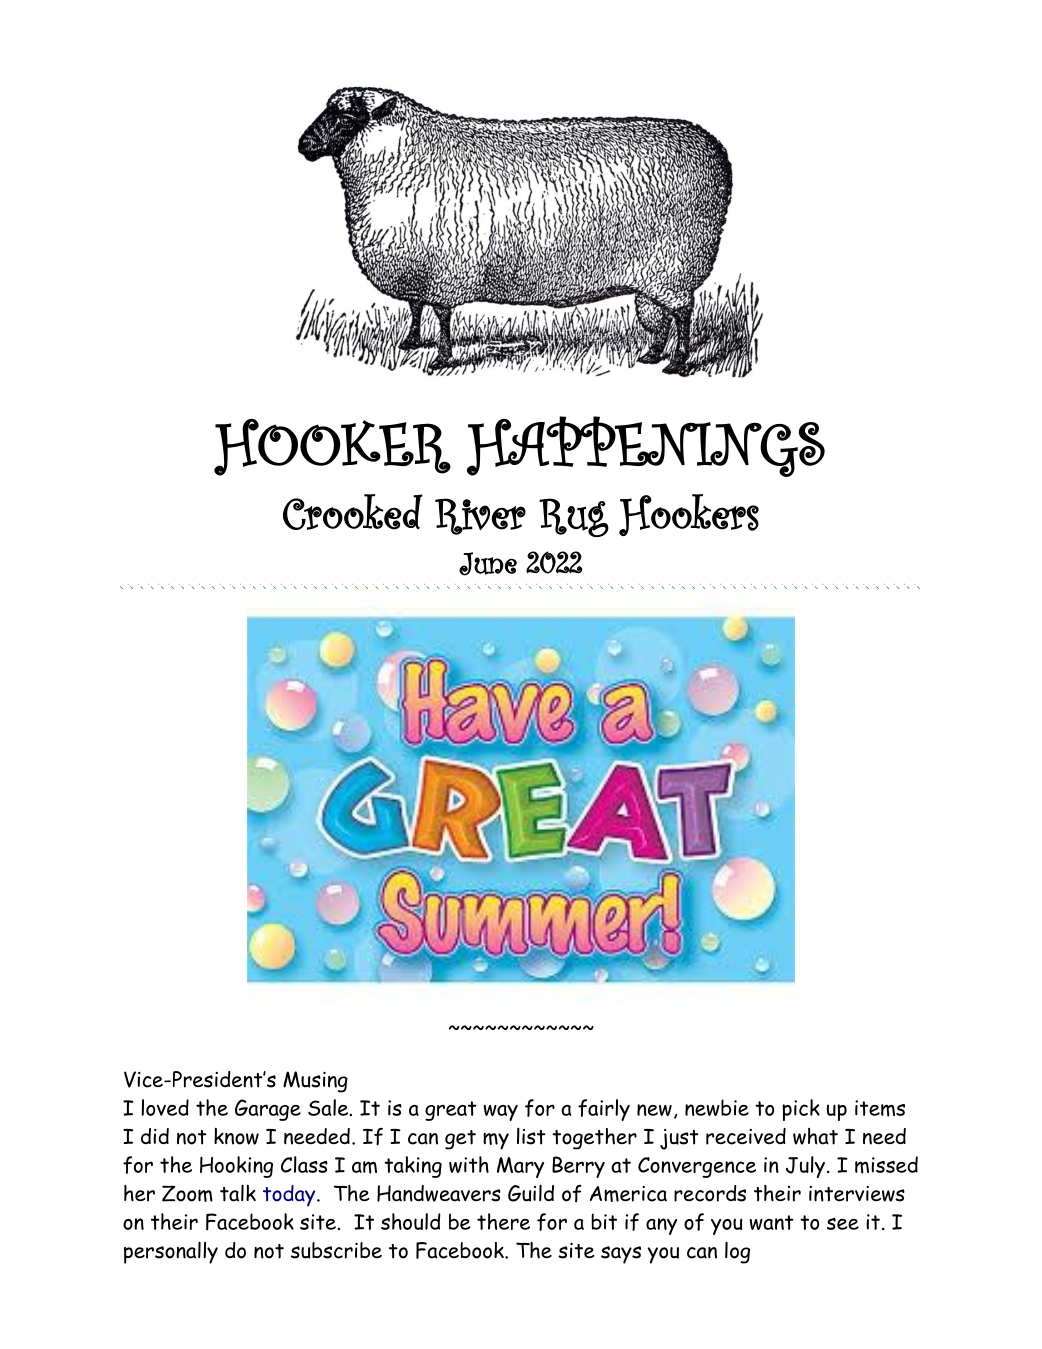 The height and width of the page is (1349, 1042). Describe the element at coordinates (574, 517) in the page. I see `Rug` at that location.
